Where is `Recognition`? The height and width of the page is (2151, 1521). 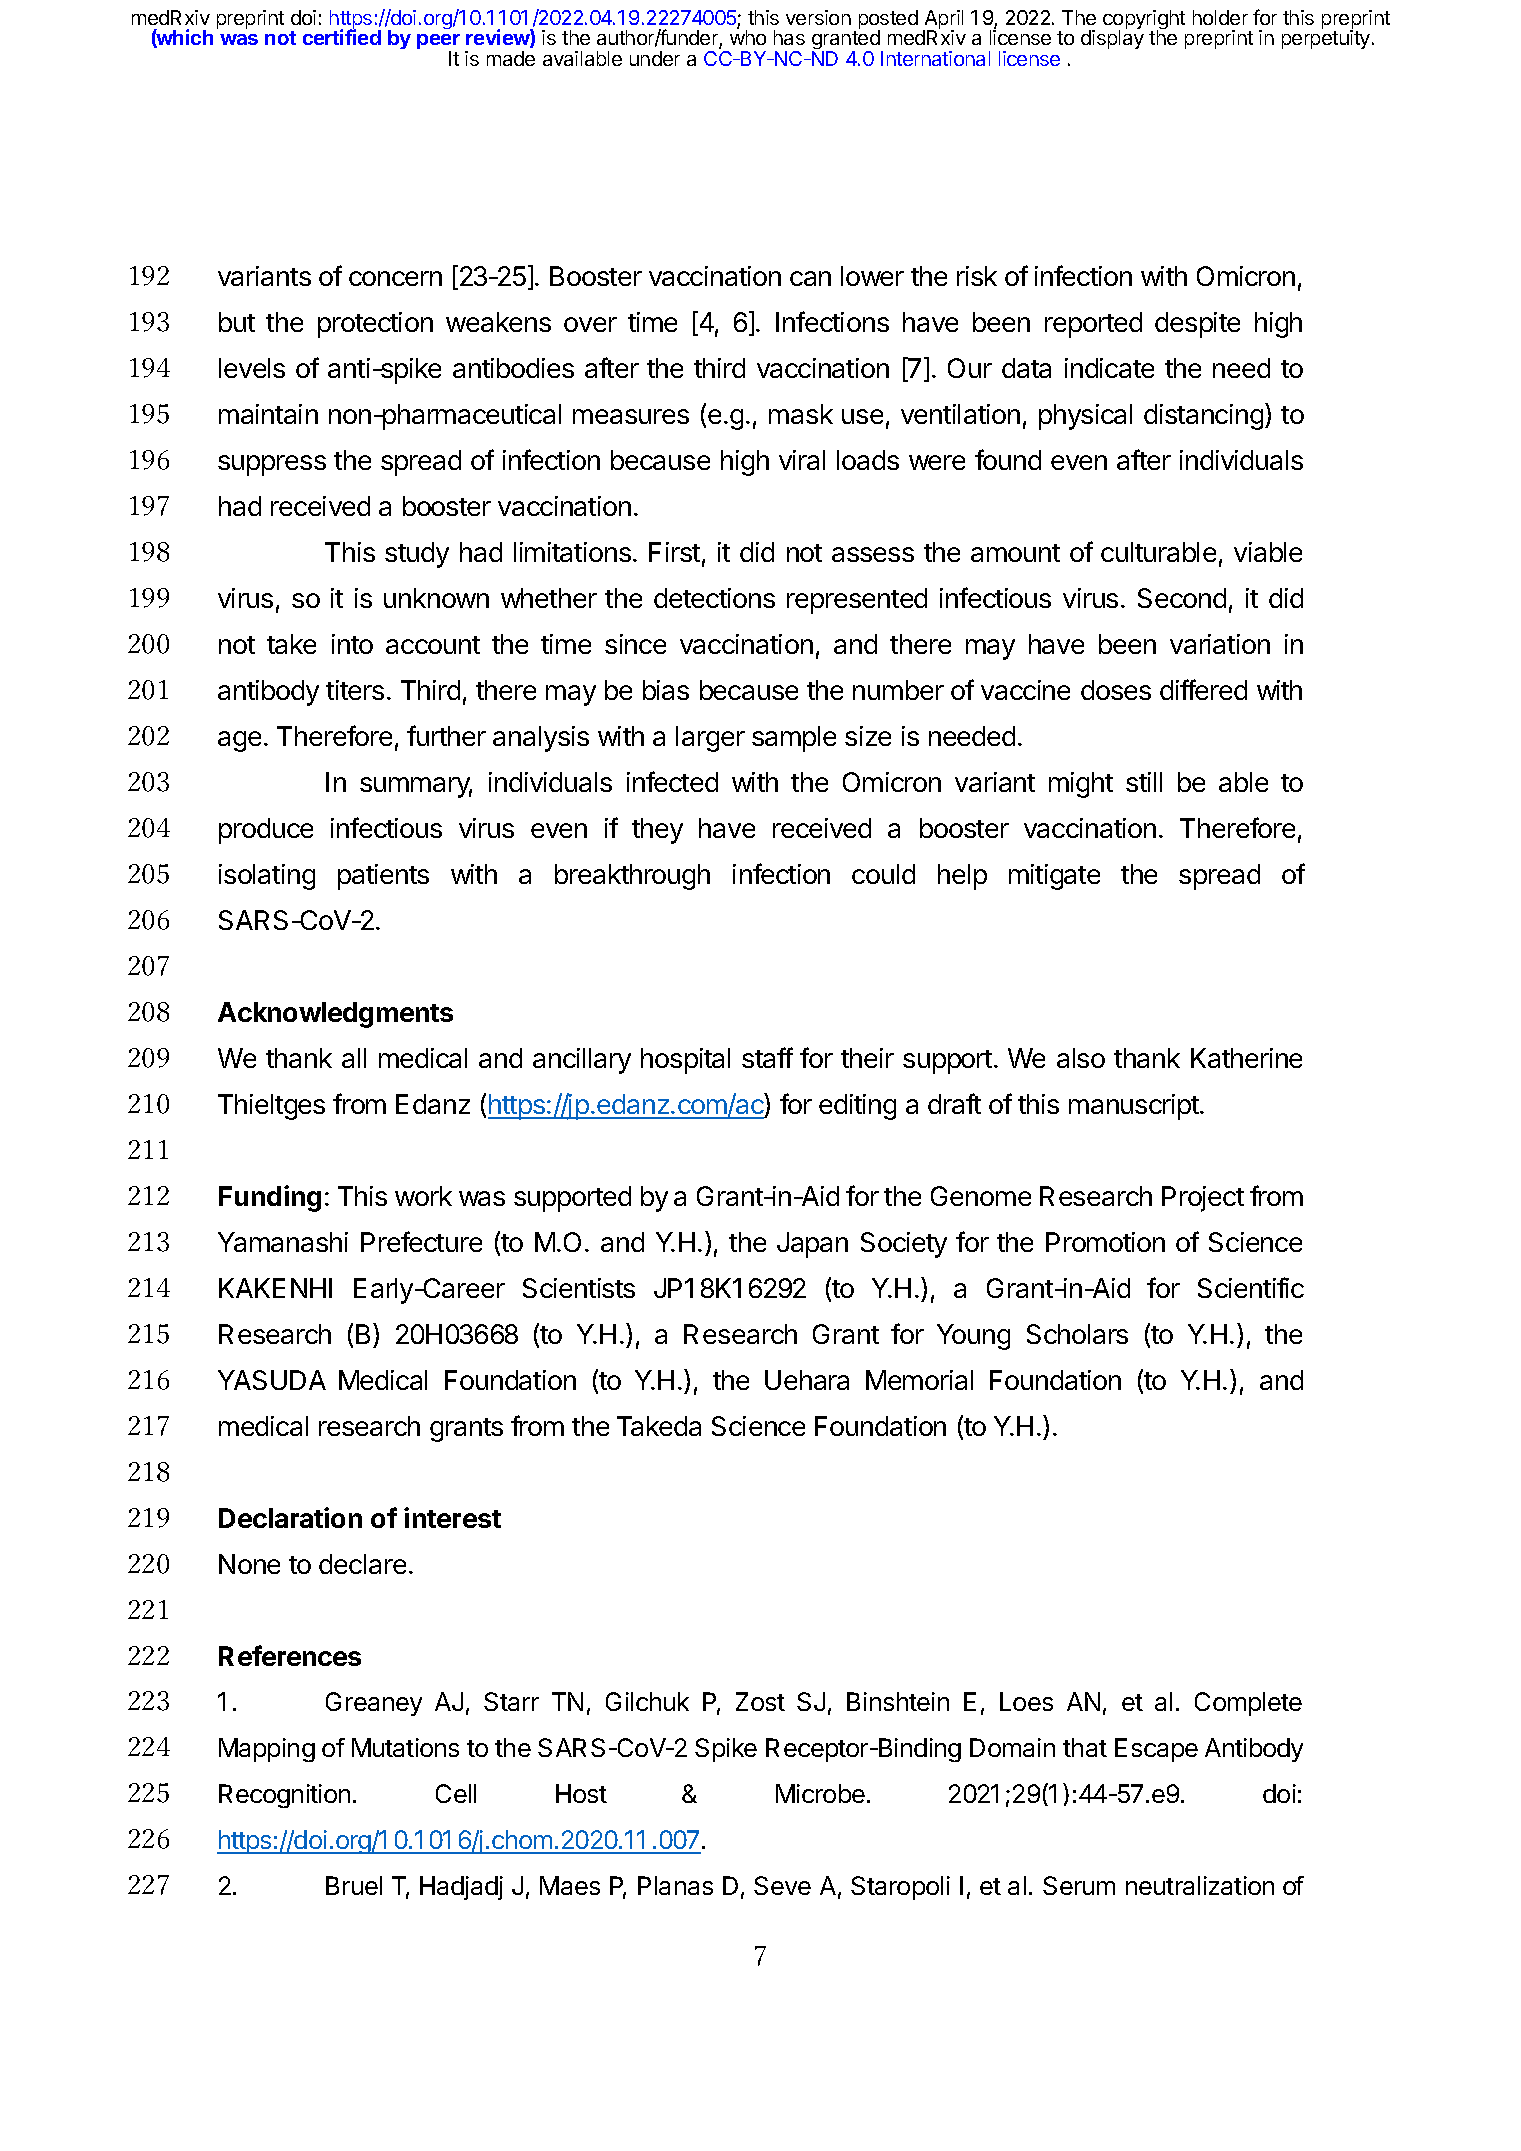
Recognition is located at coordinates (284, 1796).
